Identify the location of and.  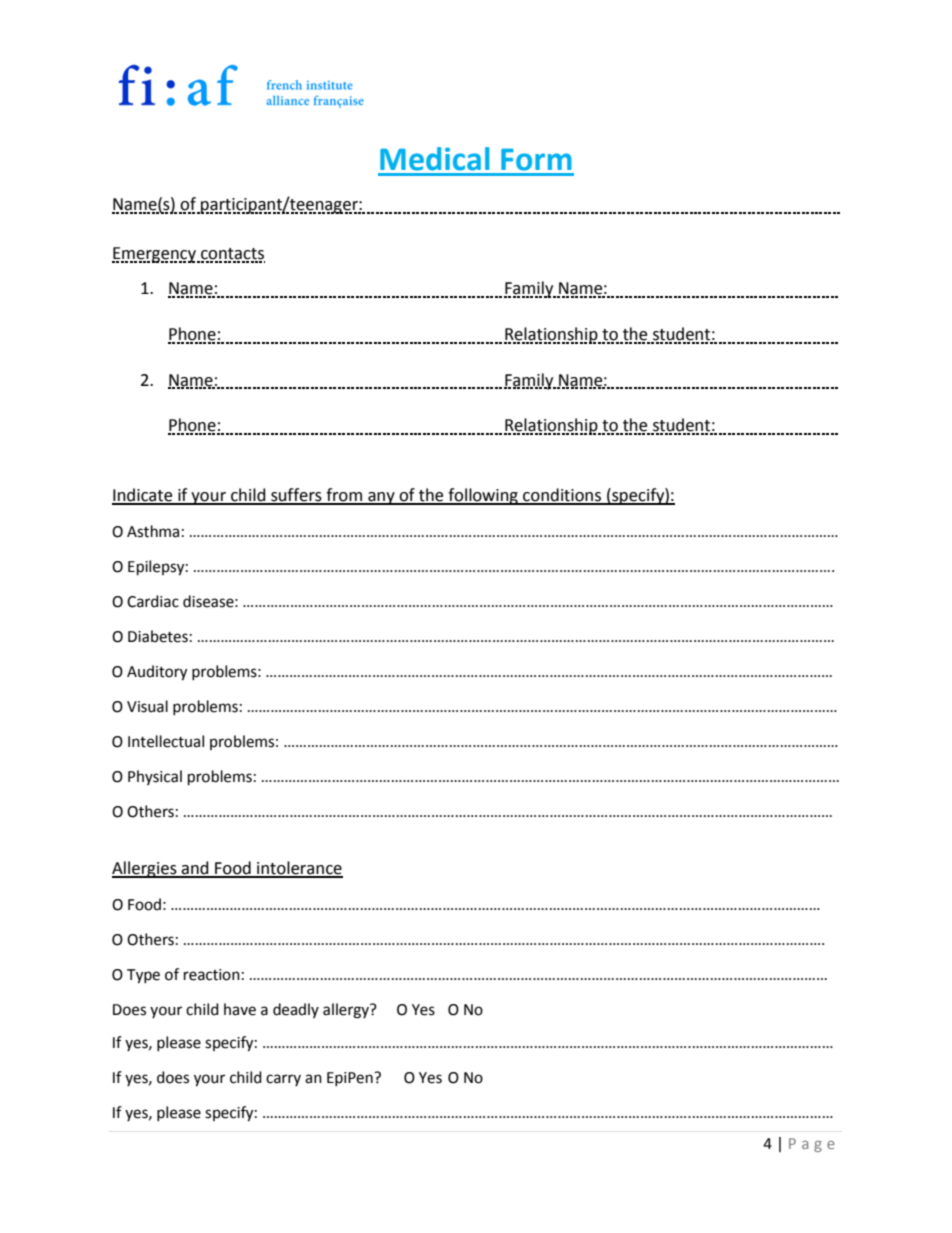
(195, 869).
